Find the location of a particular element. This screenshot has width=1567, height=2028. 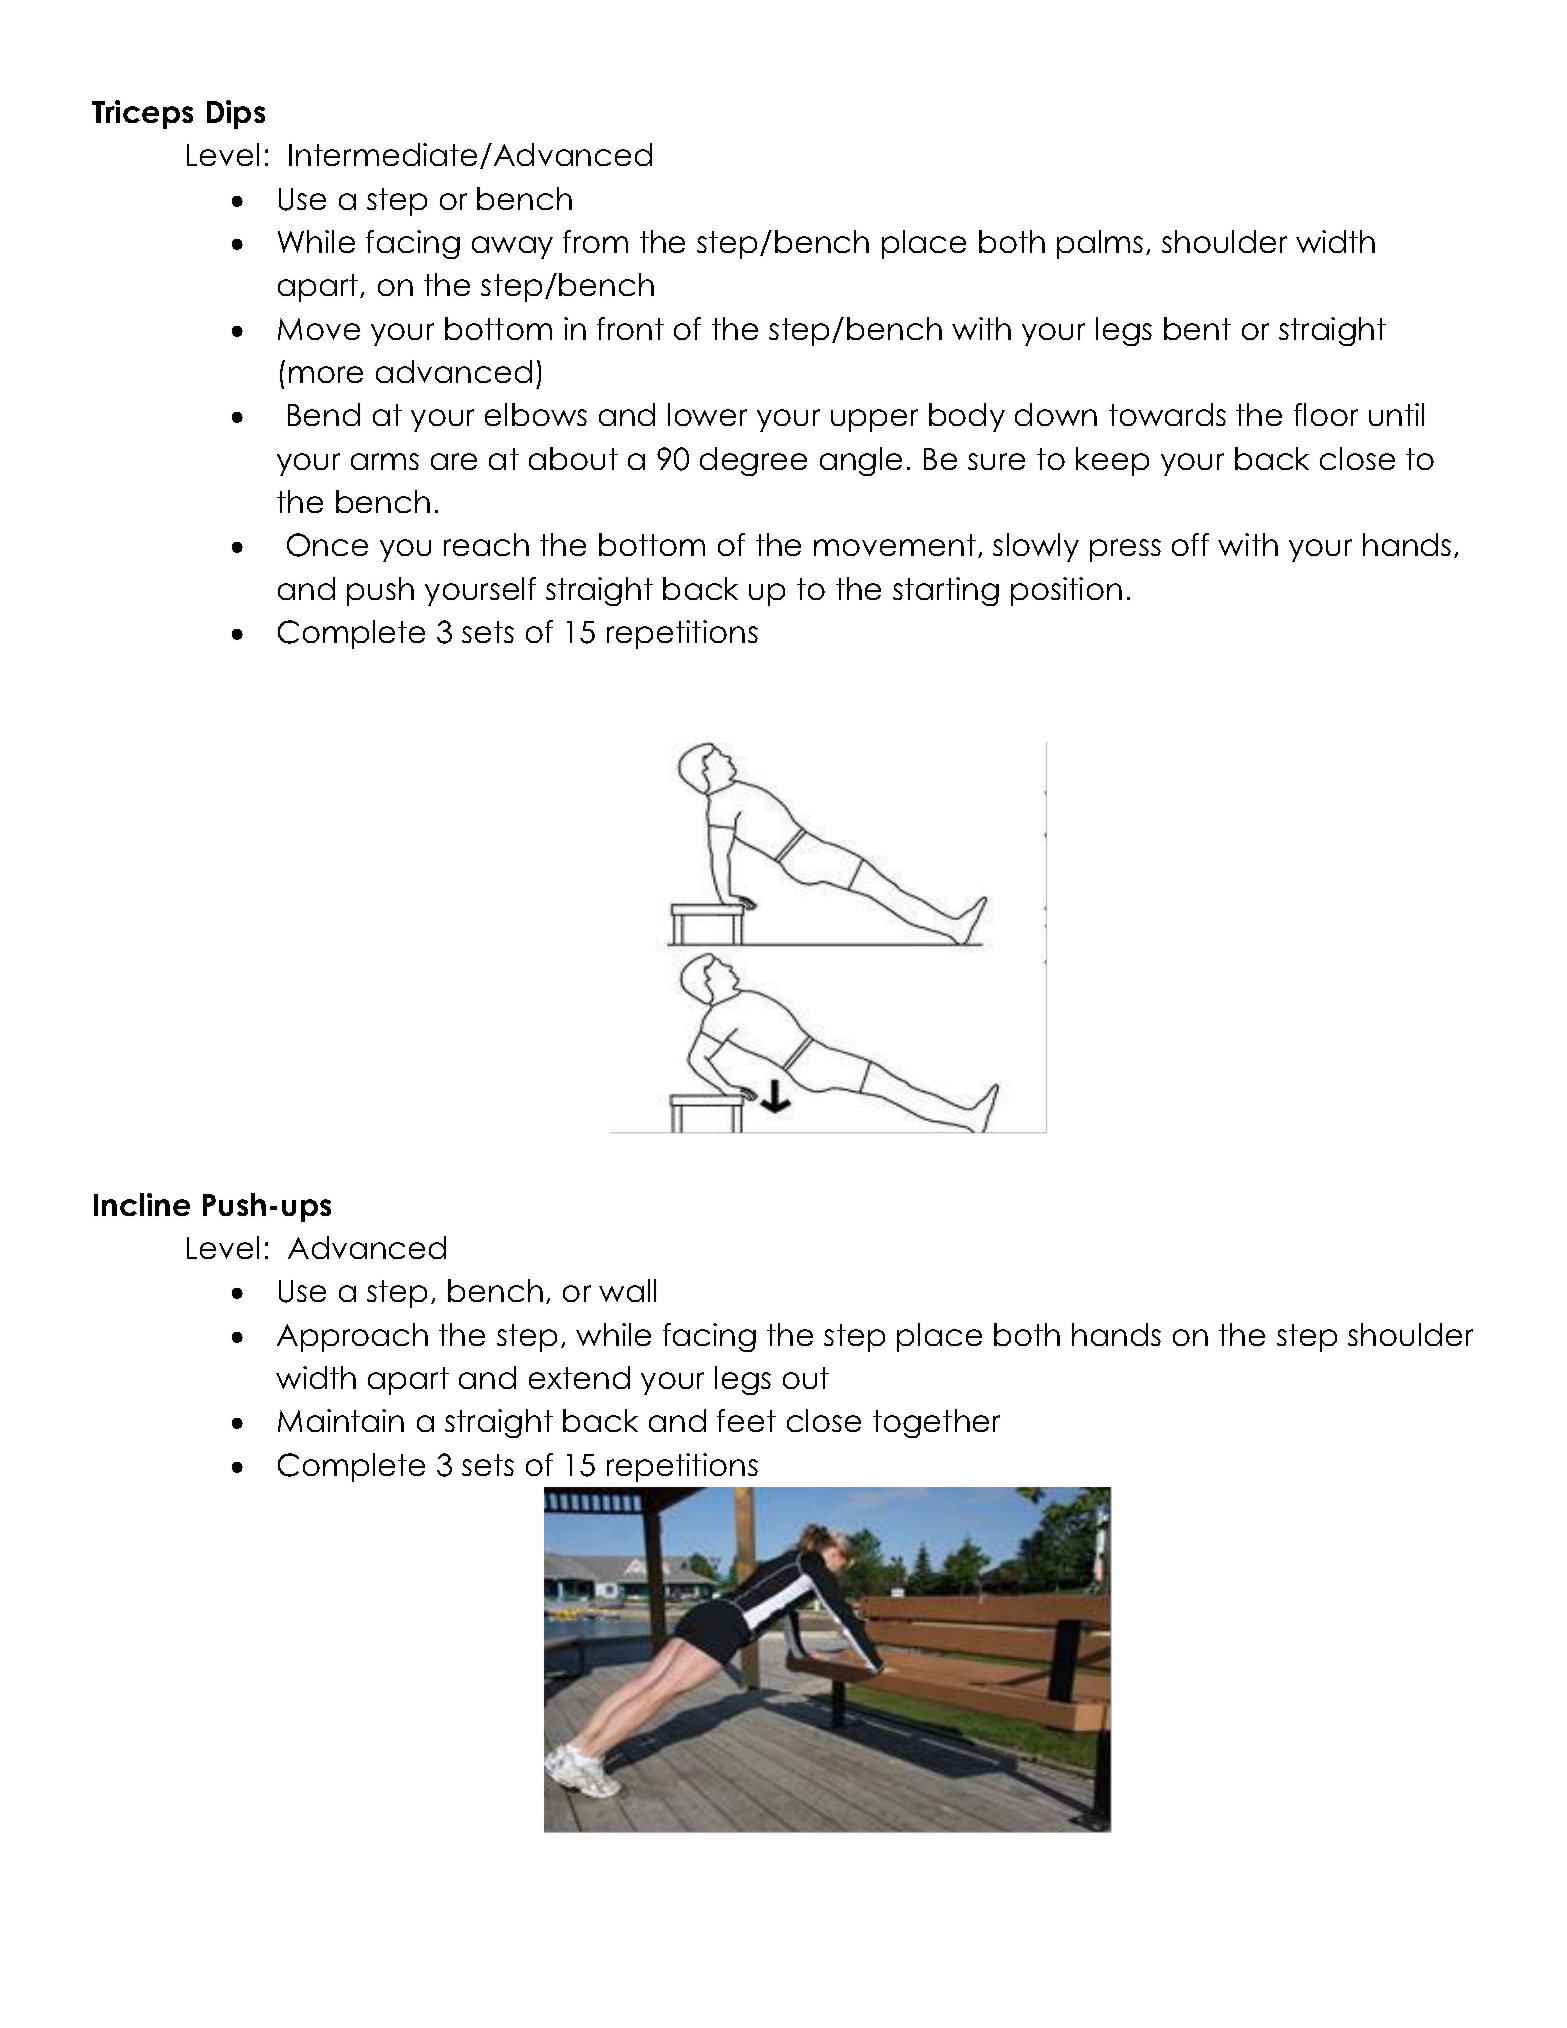

Incline is located at coordinates (142, 1204).
